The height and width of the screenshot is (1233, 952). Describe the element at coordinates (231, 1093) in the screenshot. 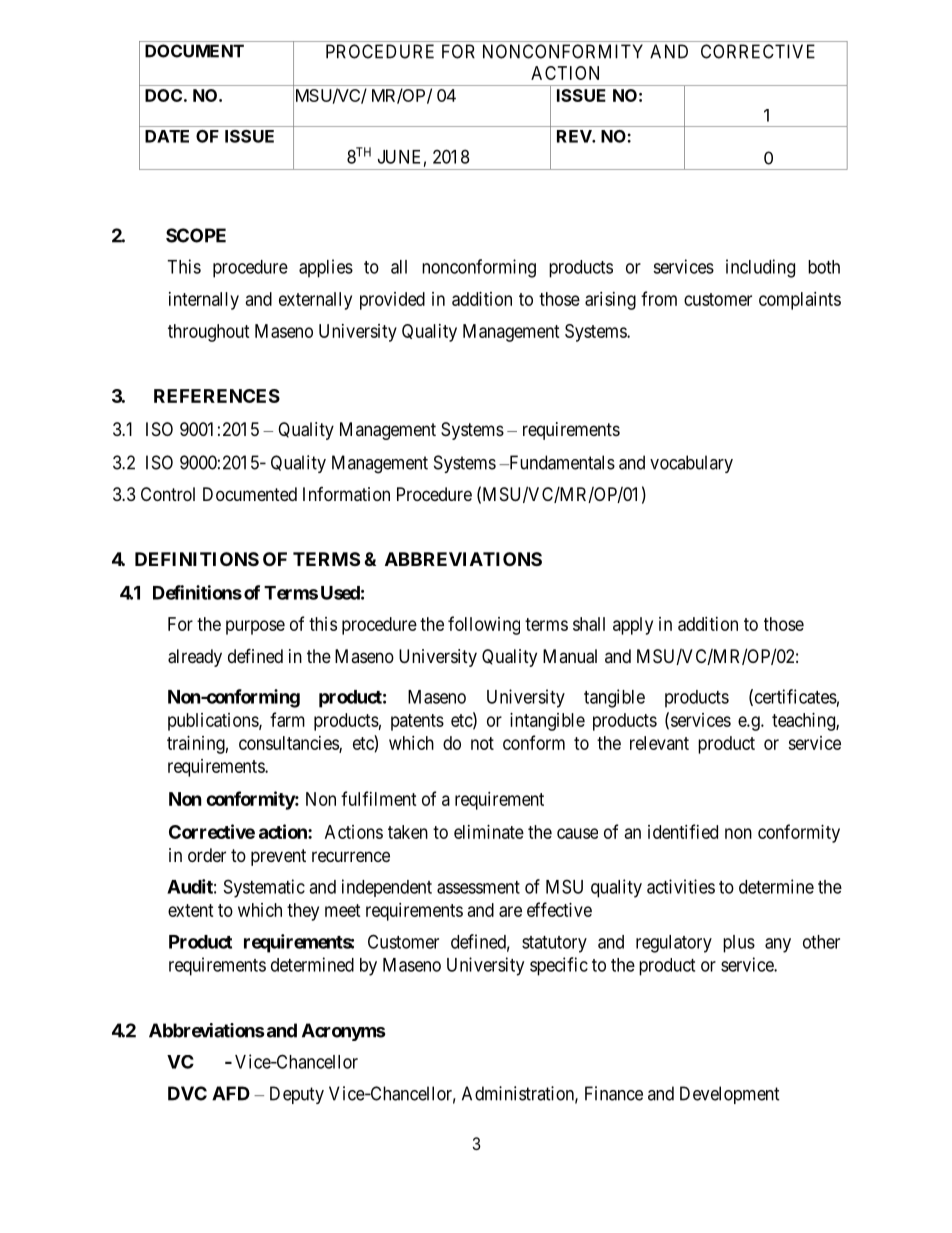

I see `AFD` at that location.
